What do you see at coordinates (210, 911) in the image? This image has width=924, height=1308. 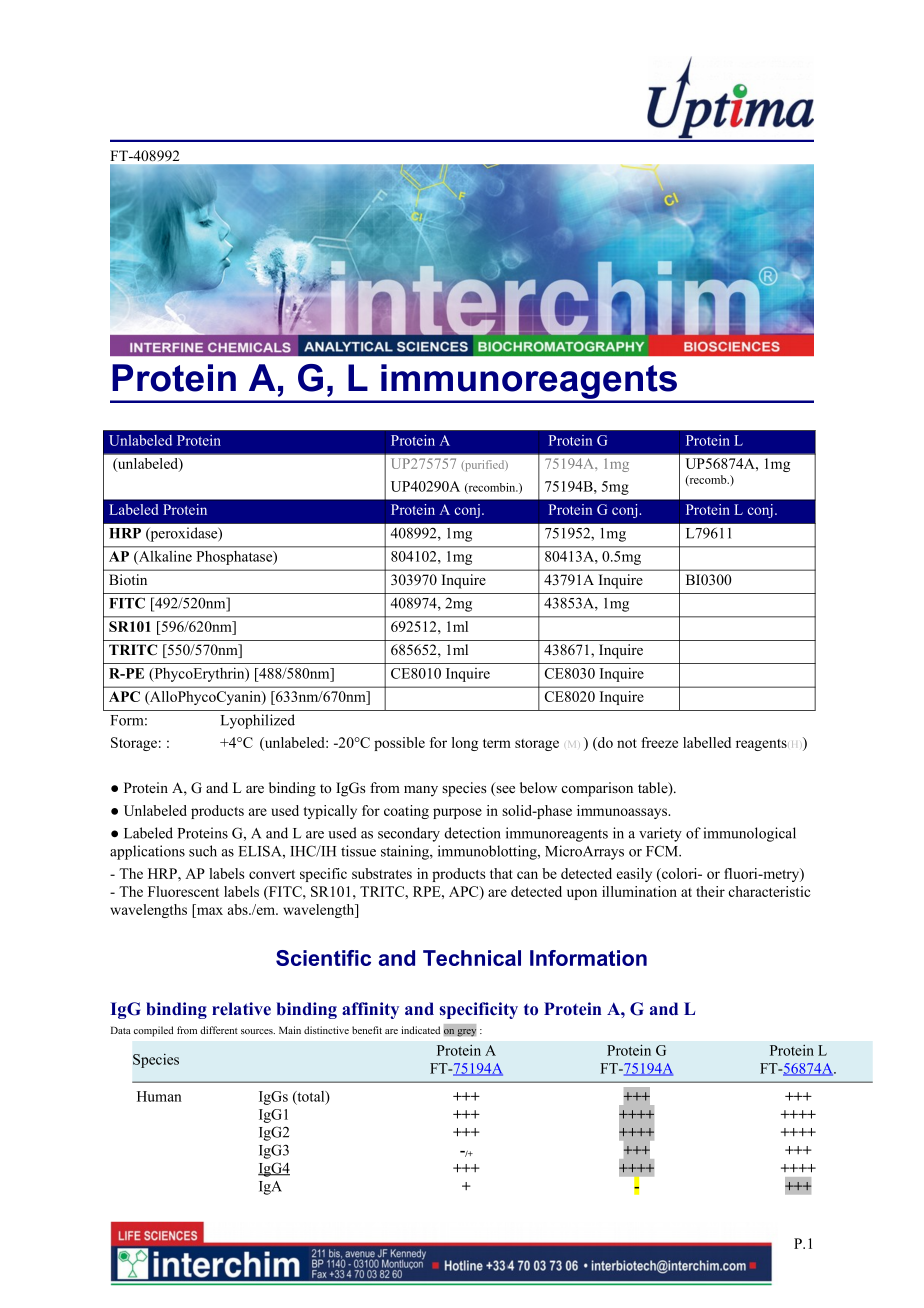 I see `max` at bounding box center [210, 911].
